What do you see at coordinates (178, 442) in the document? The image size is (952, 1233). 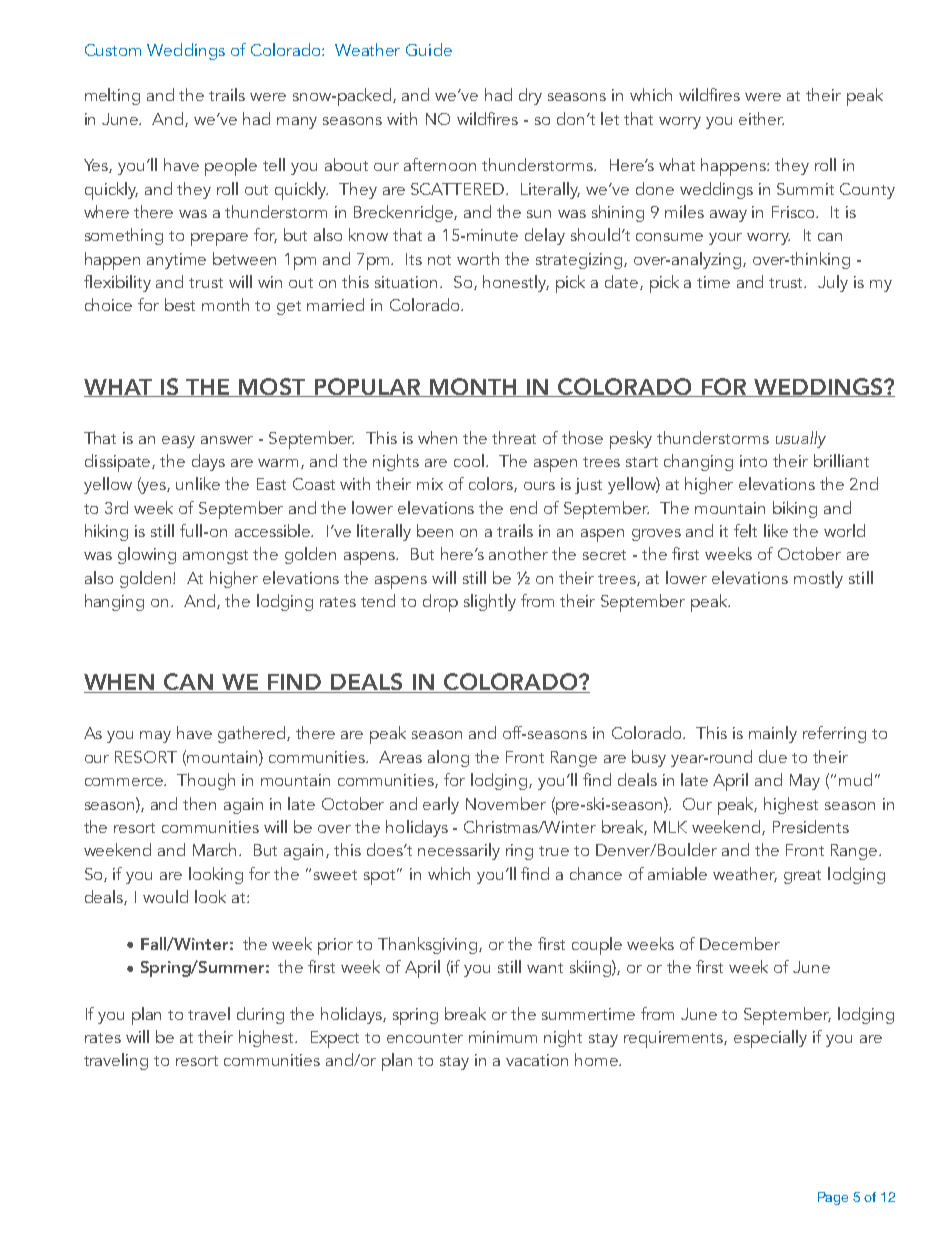 I see `easy` at bounding box center [178, 442].
